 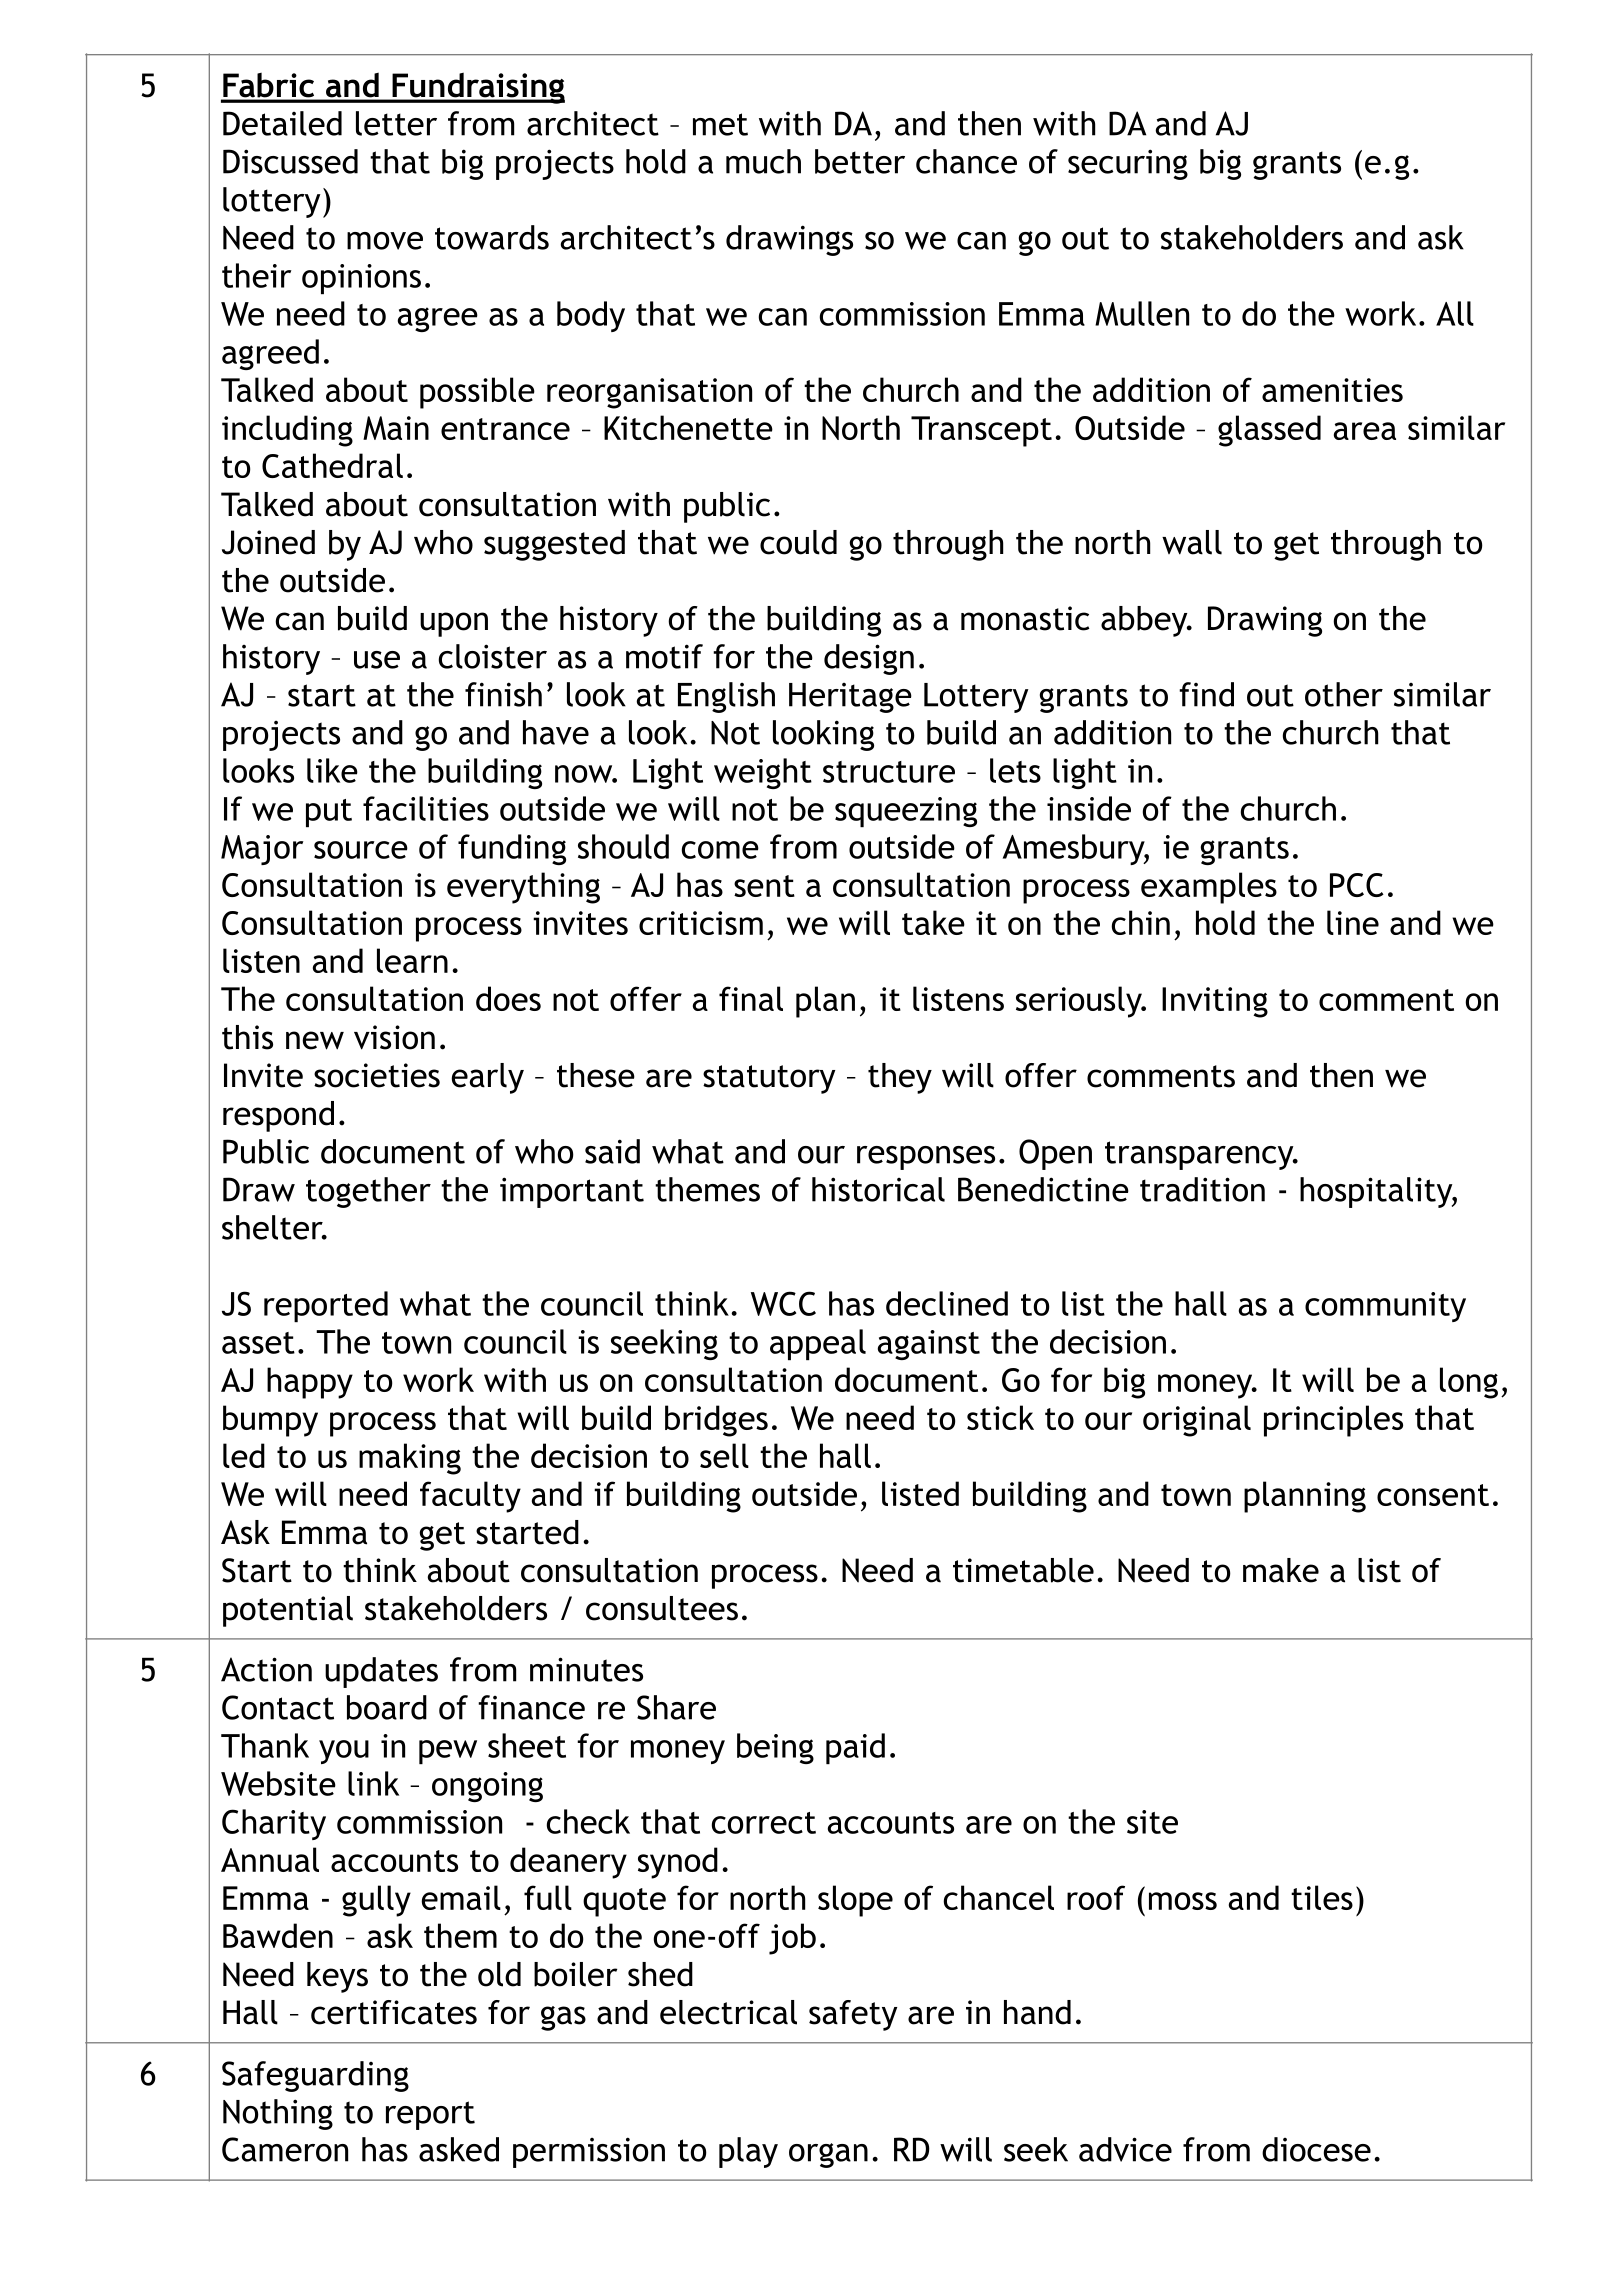 I want to click on letter, so click(x=396, y=123).
